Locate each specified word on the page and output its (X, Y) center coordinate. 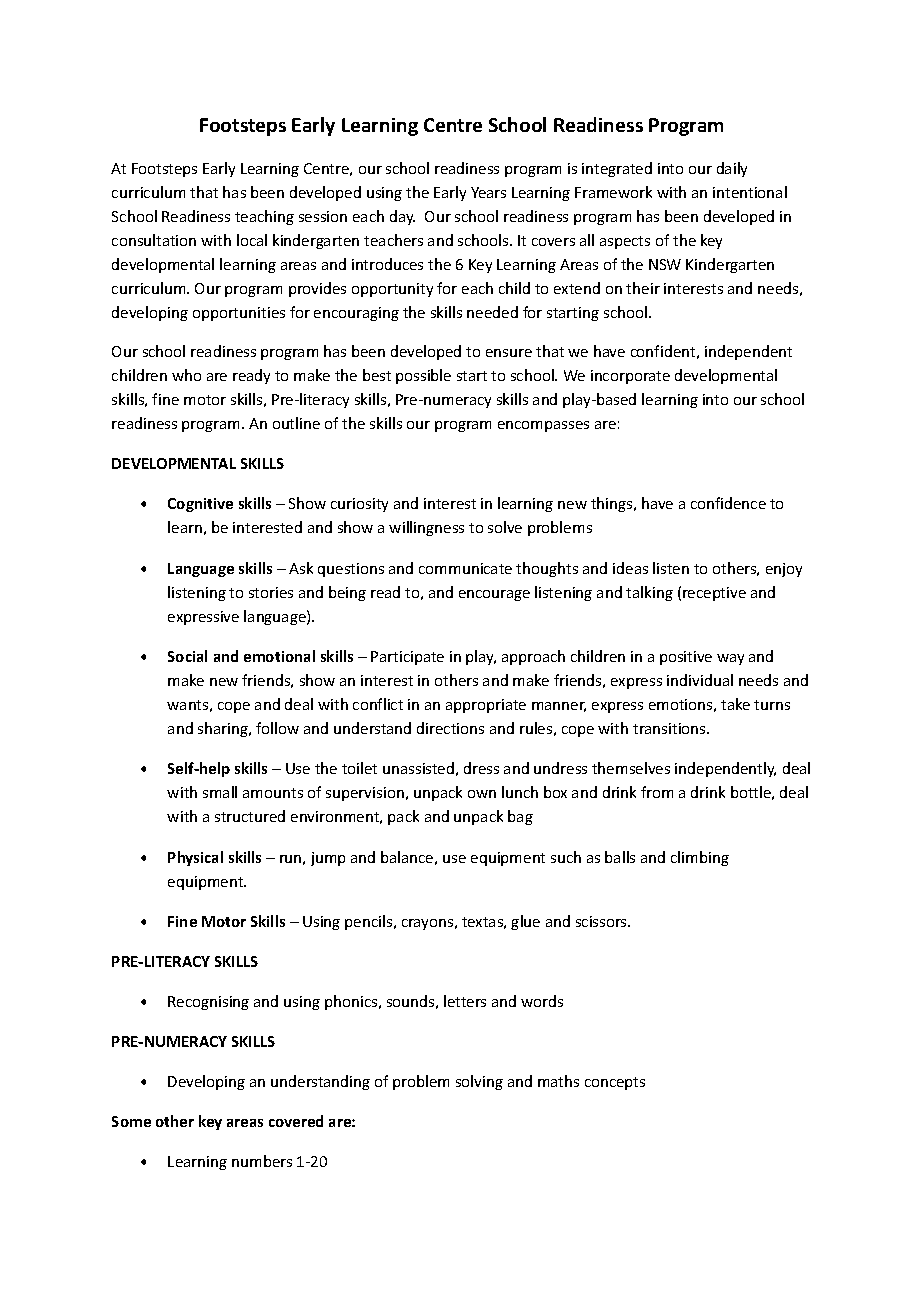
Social (187, 656)
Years (488, 192)
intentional (750, 192)
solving (479, 1082)
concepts (615, 1083)
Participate (407, 658)
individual (700, 680)
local (252, 240)
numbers (262, 1161)
